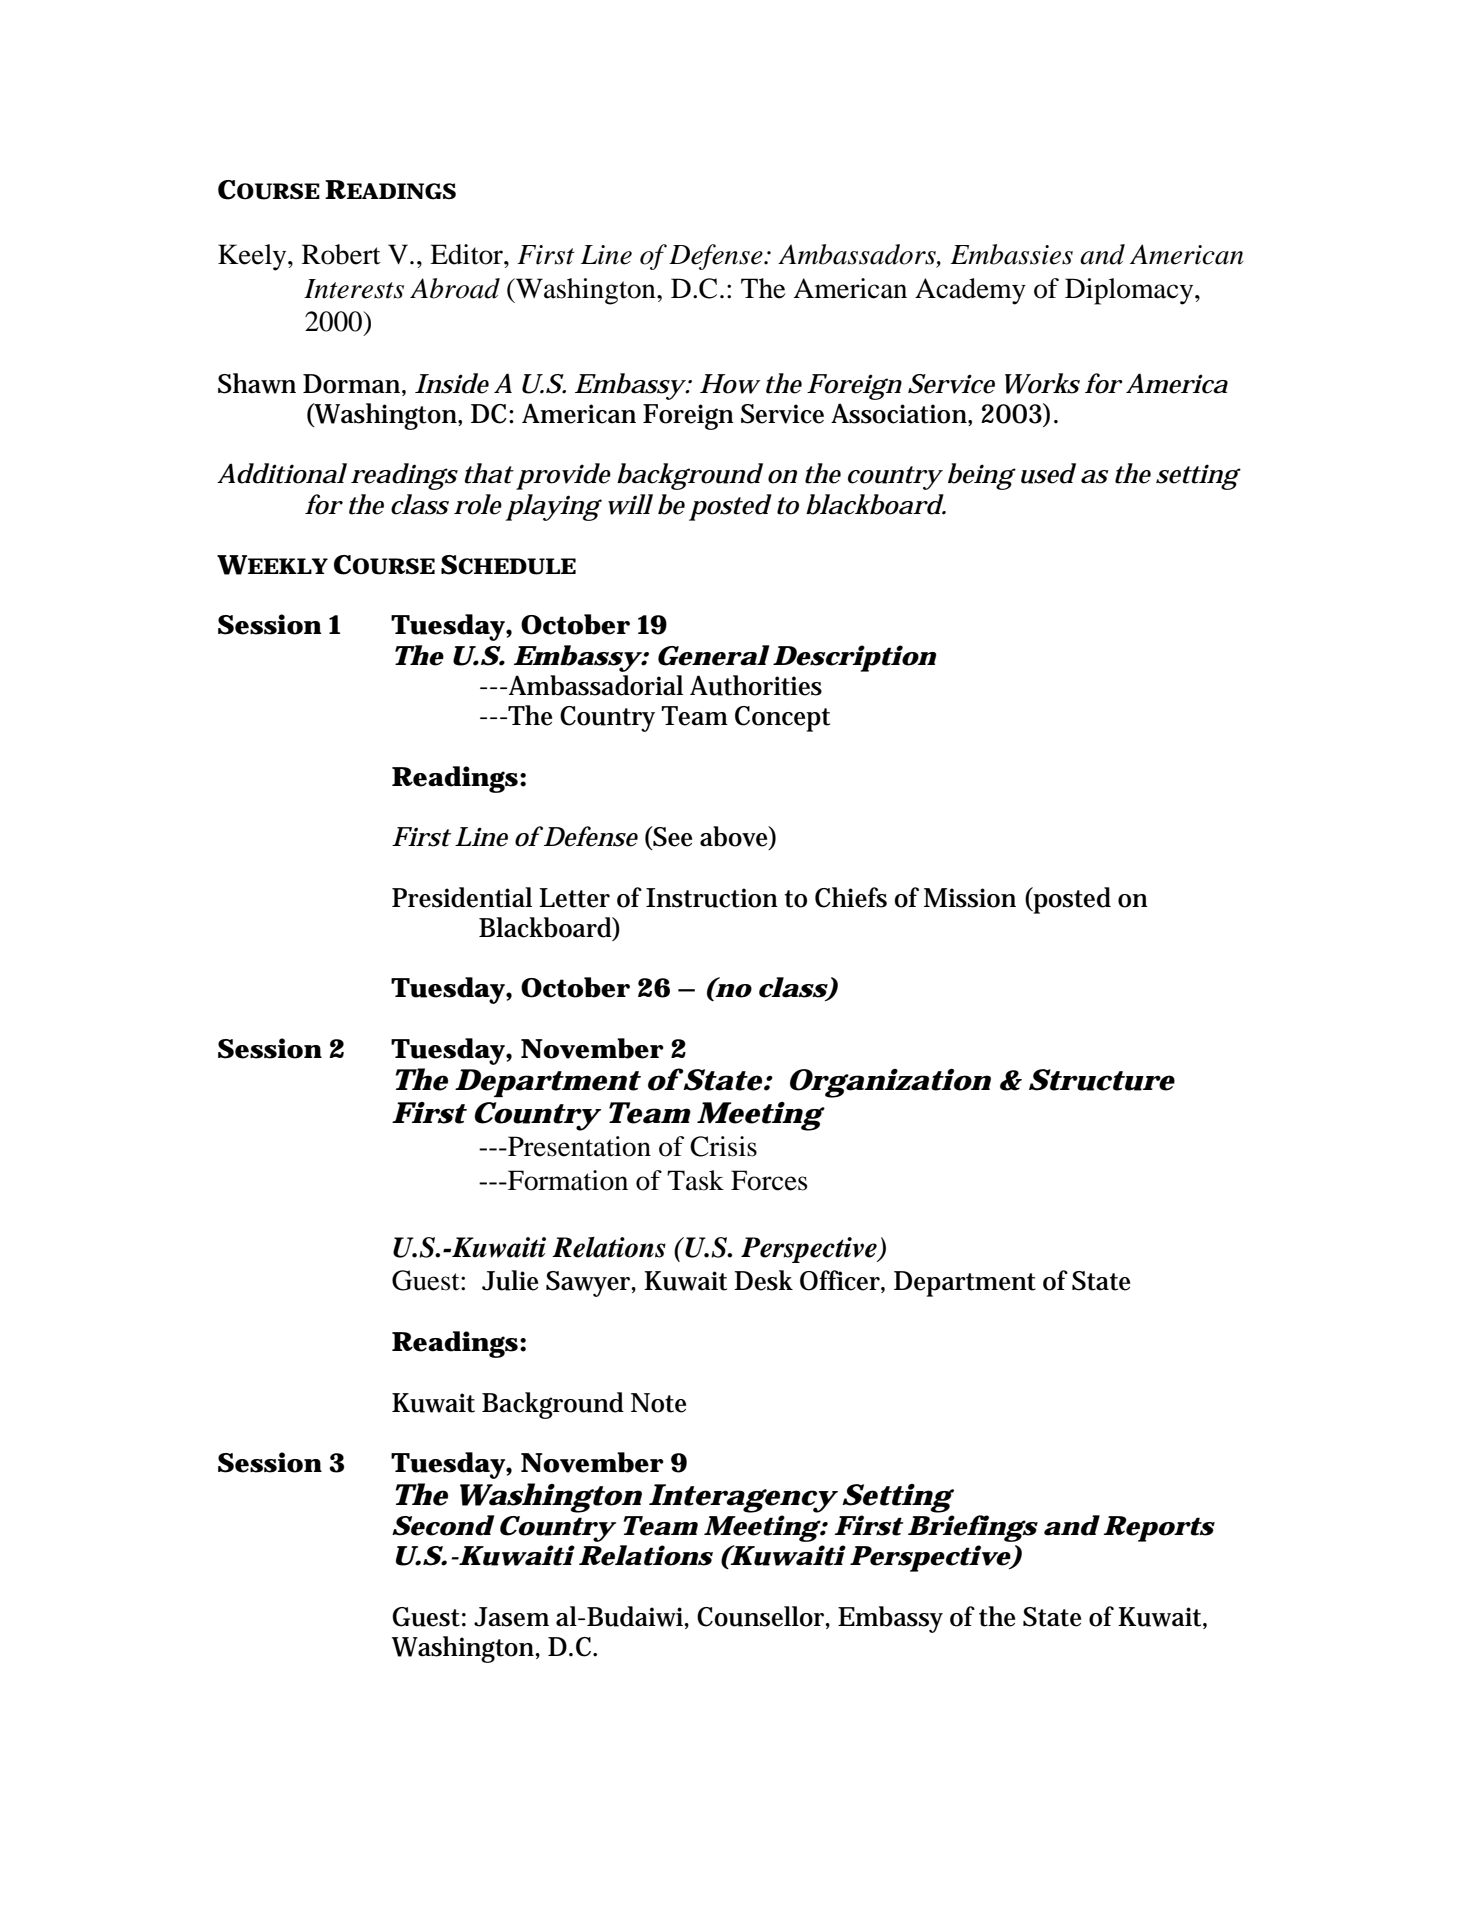  What do you see at coordinates (462, 897) in the screenshot?
I see `Presidential` at bounding box center [462, 897].
